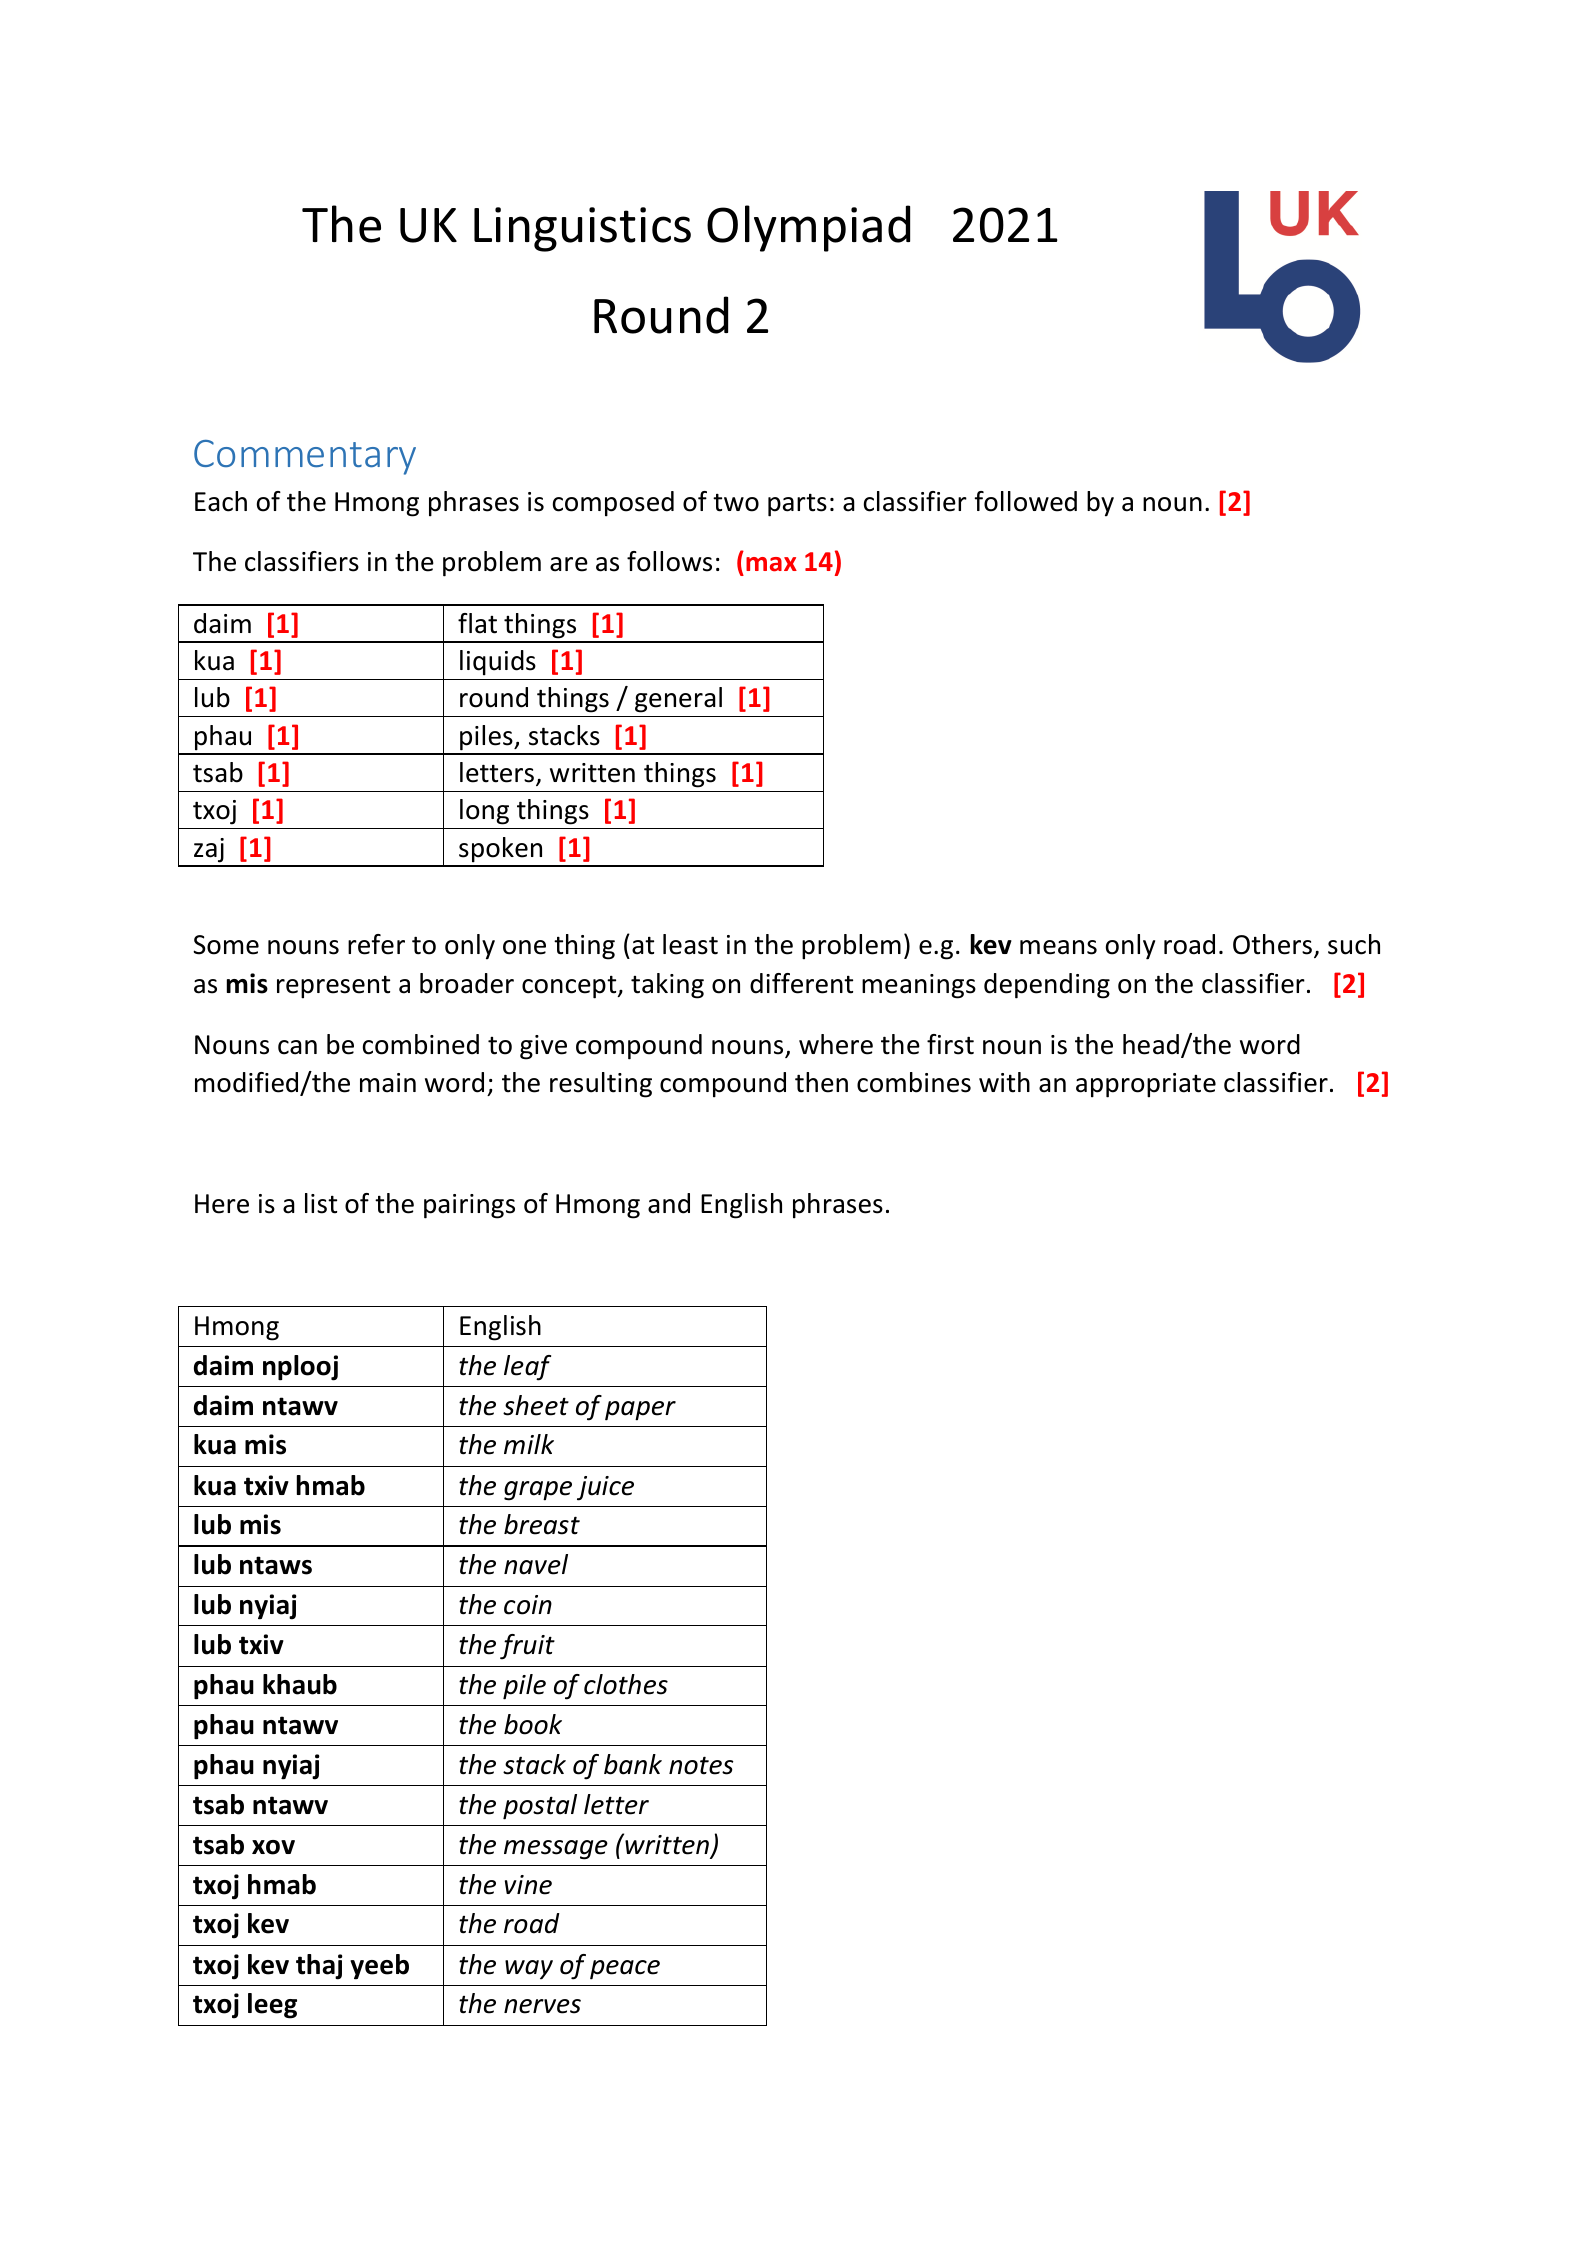  Describe the element at coordinates (1026, 501) in the screenshot. I see `followed` at that location.
